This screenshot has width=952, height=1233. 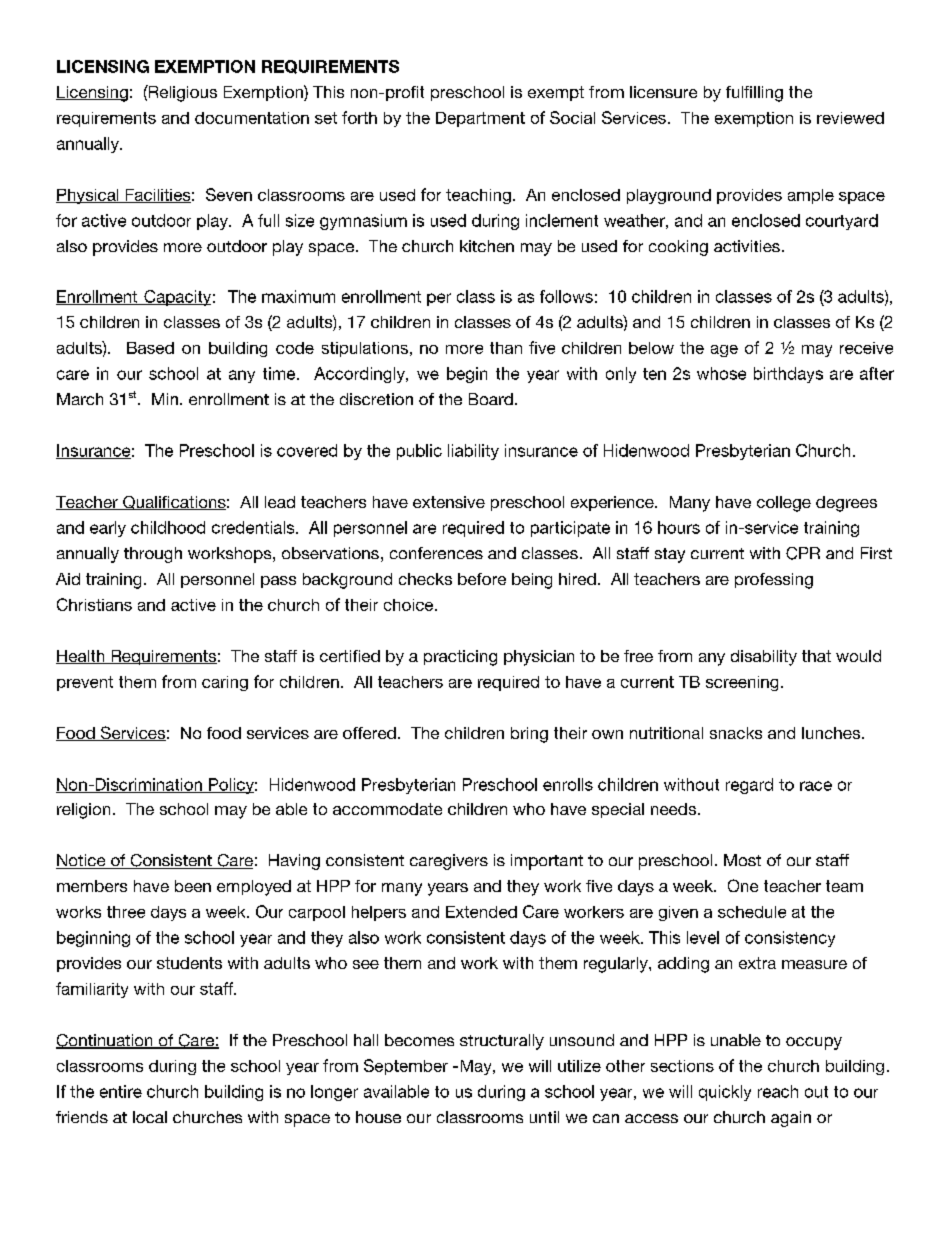 I want to click on Department, so click(x=480, y=119).
